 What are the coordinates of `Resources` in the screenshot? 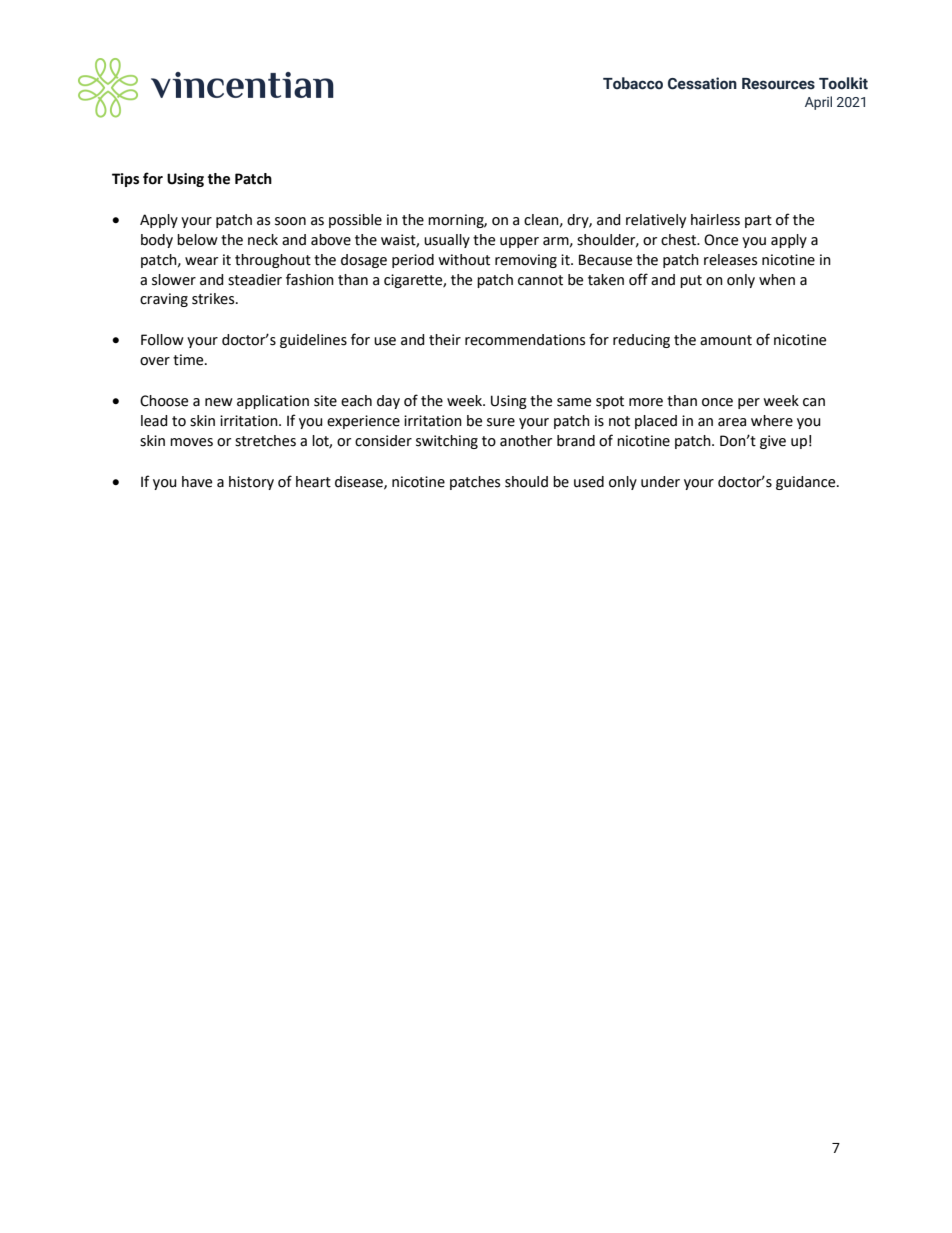 It's located at (778, 84).
